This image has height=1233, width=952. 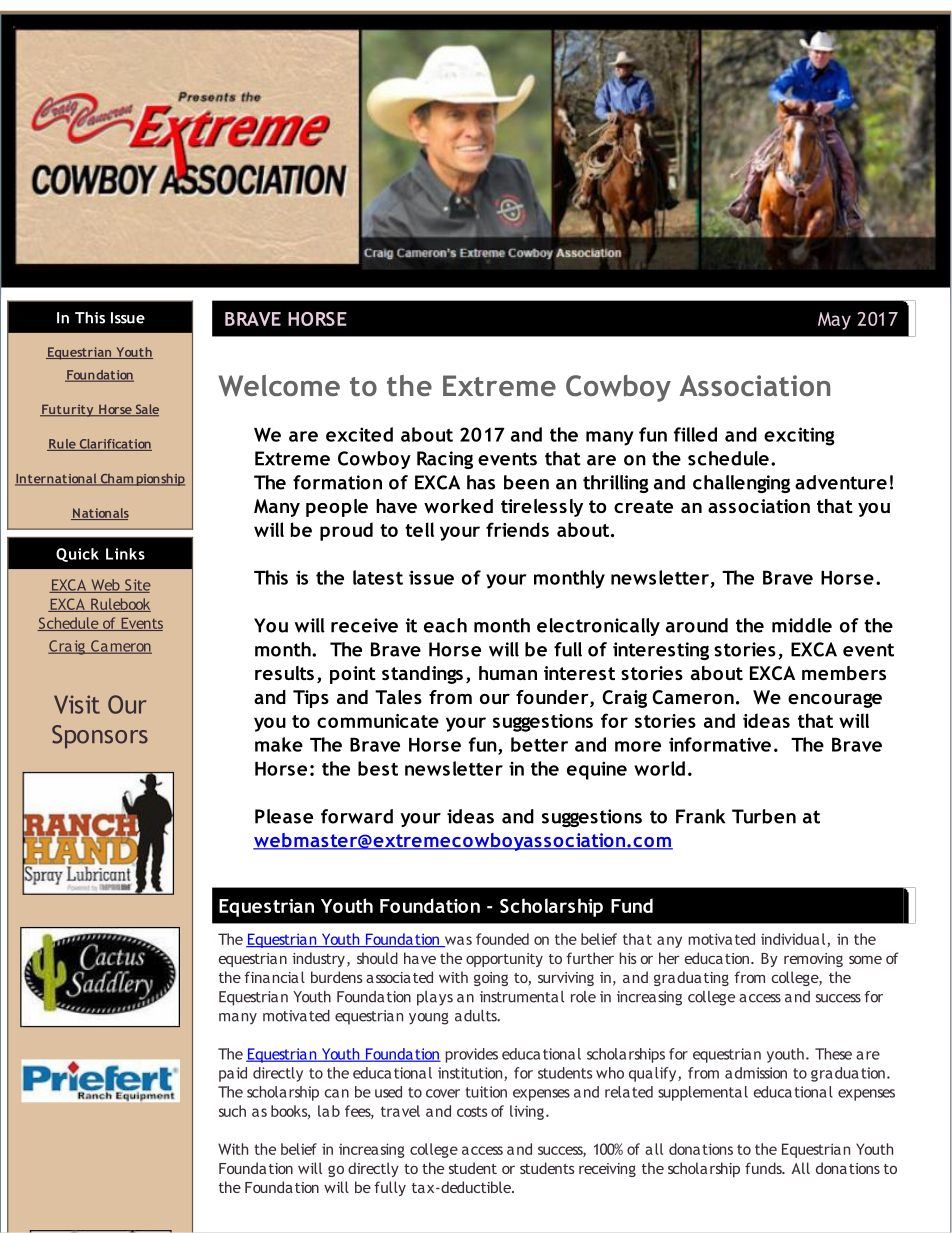 I want to click on such, so click(x=232, y=1111).
